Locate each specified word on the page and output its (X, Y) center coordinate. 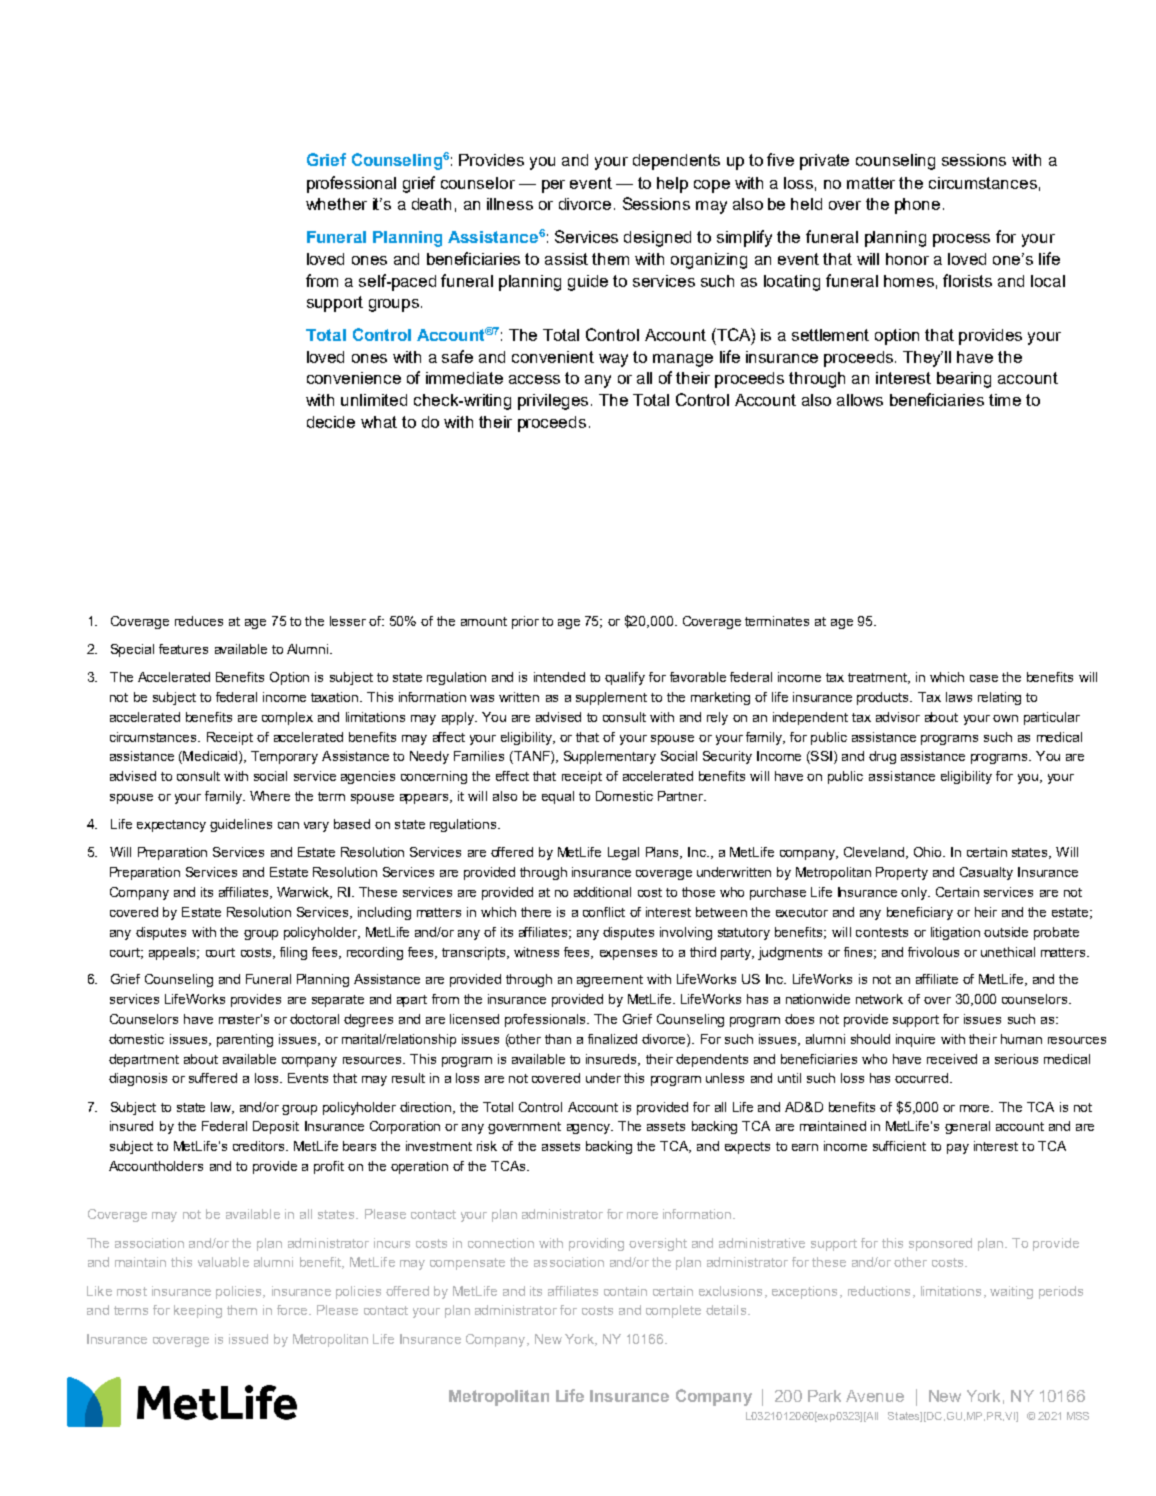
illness (510, 204)
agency (590, 1129)
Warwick (304, 893)
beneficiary (920, 913)
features (183, 649)
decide (331, 422)
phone (917, 206)
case (984, 678)
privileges (555, 402)
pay (958, 1149)
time (1005, 400)
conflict (604, 912)
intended (559, 677)
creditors (260, 1146)
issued (248, 1339)
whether (336, 204)
